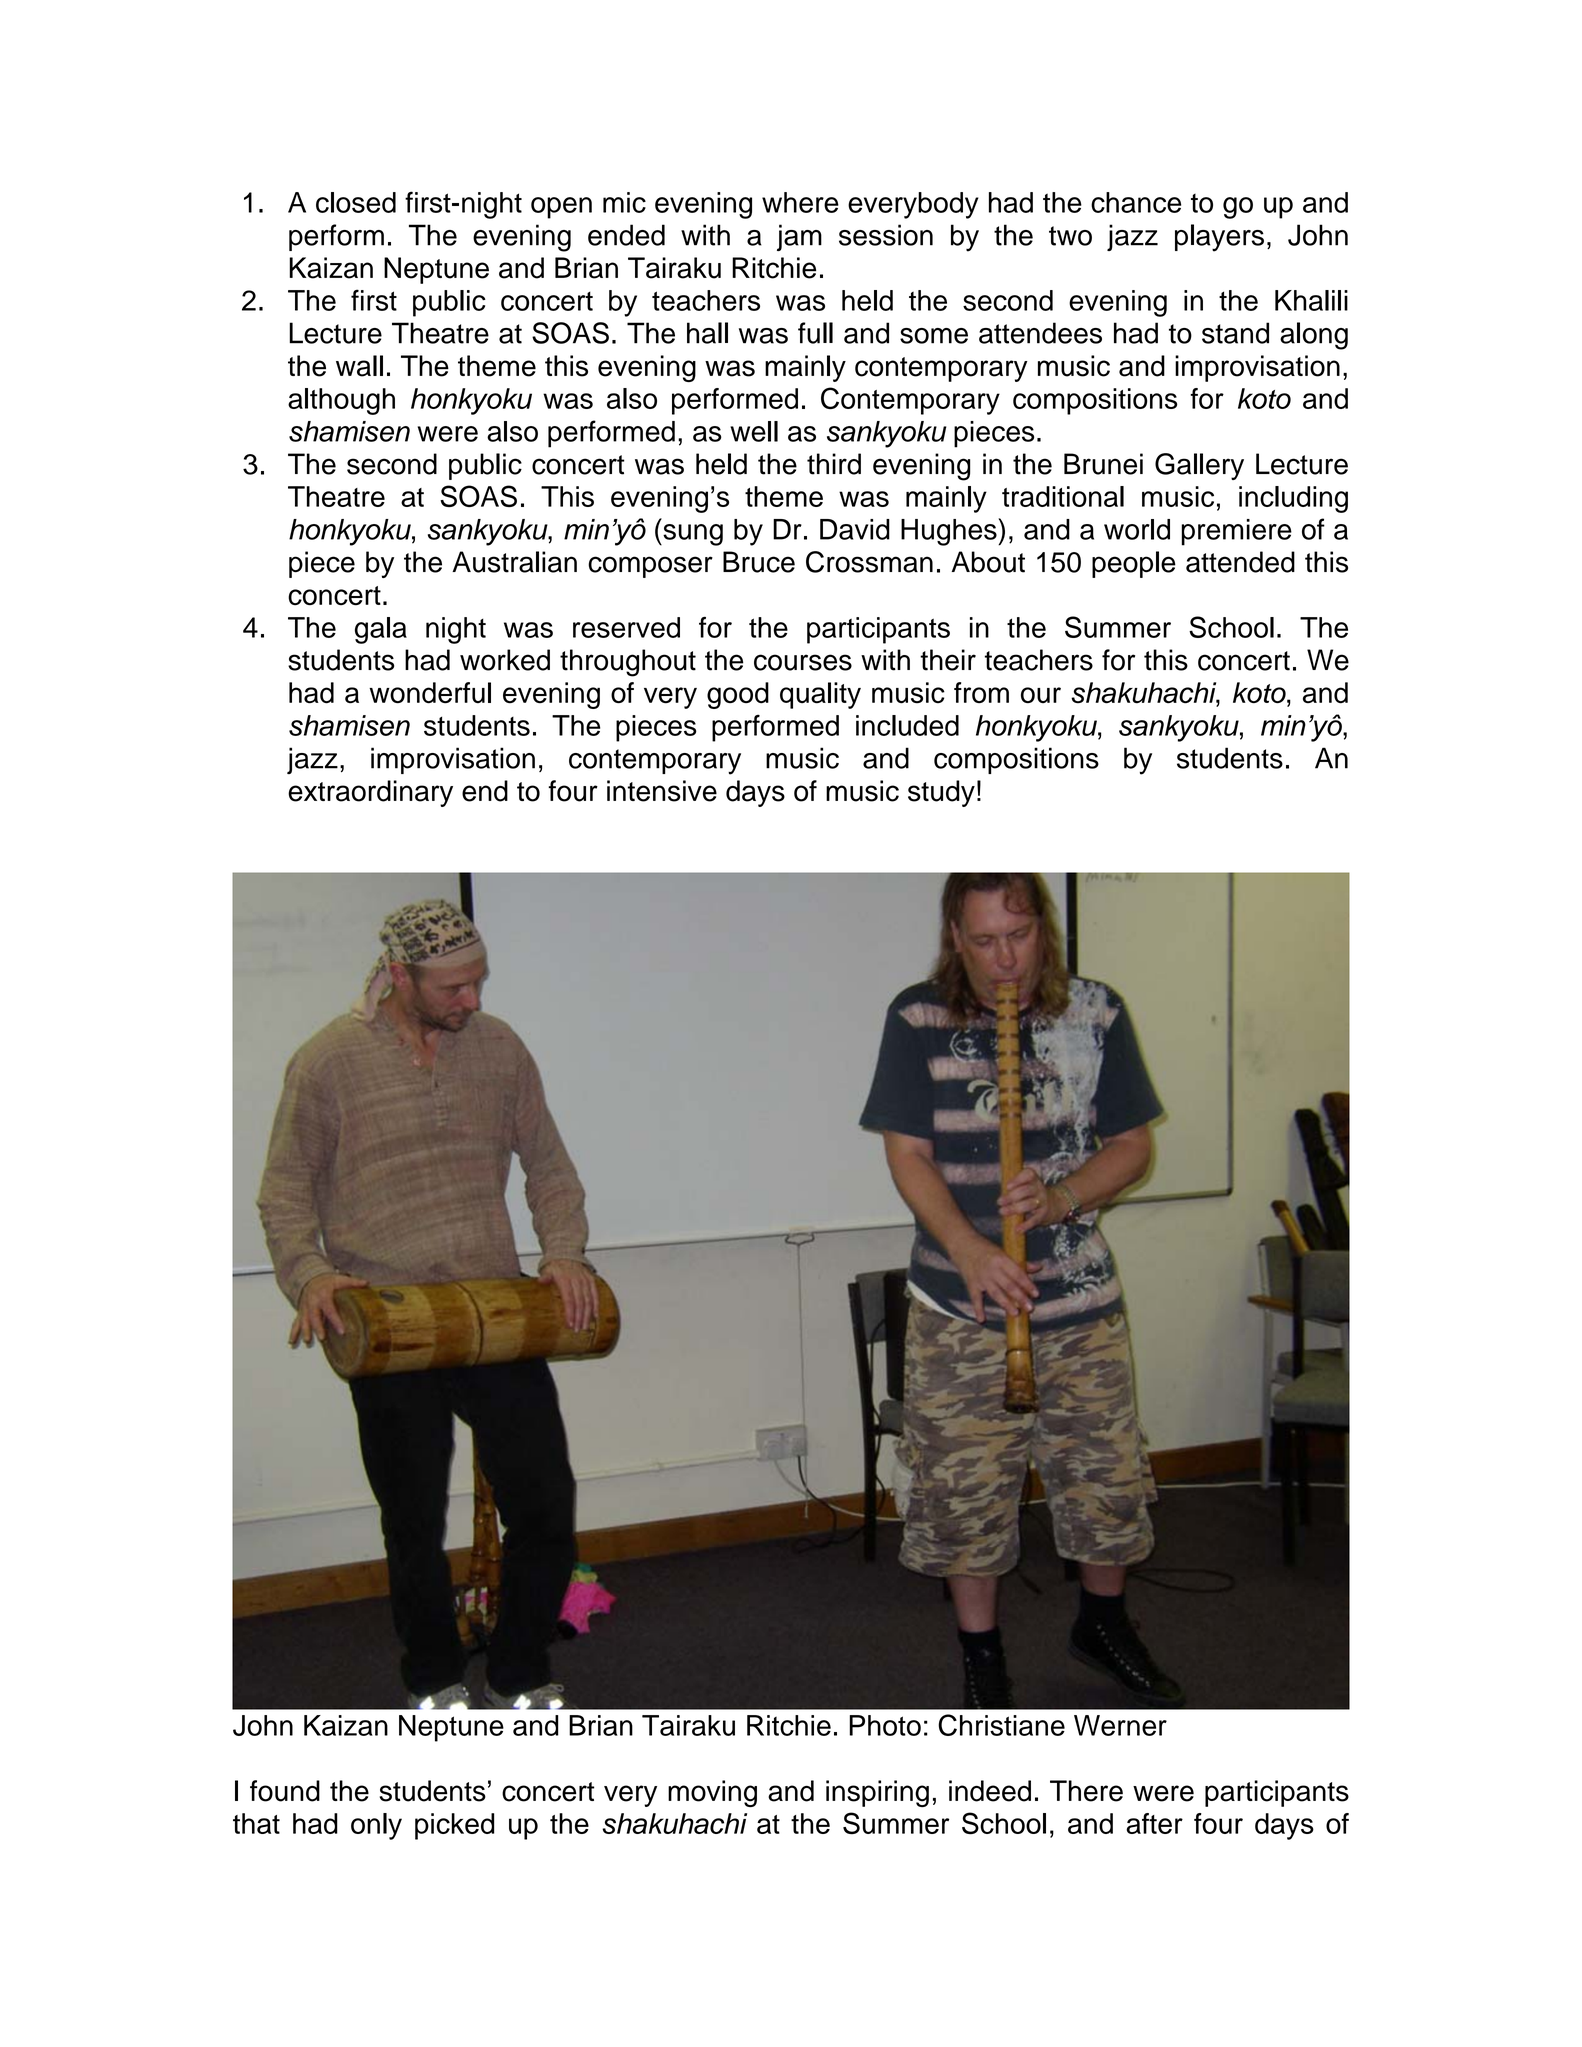 Image resolution: width=1582 pixels, height=2047 pixels. What do you see at coordinates (370, 793) in the page?
I see `extraordinary` at bounding box center [370, 793].
